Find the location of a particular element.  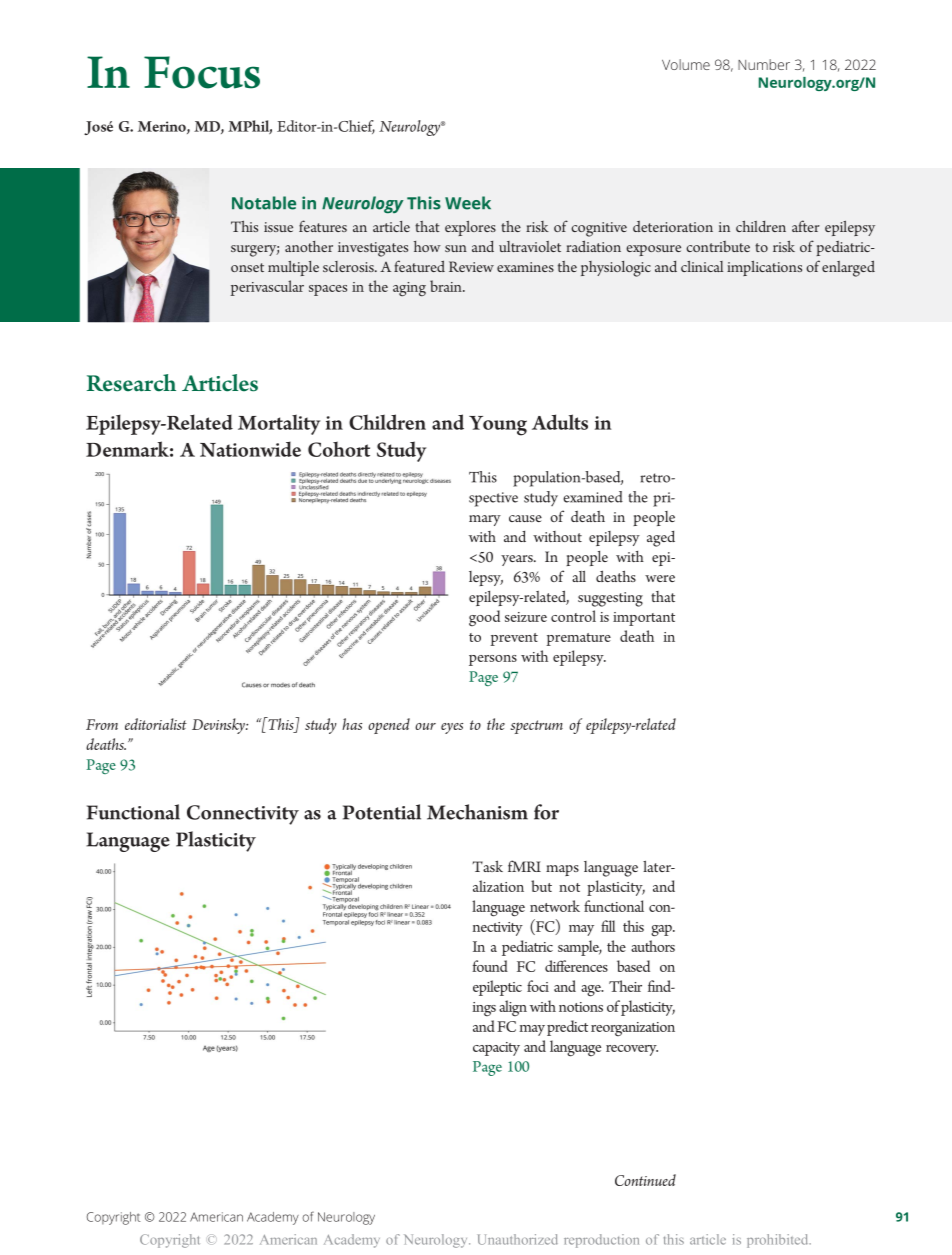

Unauthorized is located at coordinates (518, 1239).
